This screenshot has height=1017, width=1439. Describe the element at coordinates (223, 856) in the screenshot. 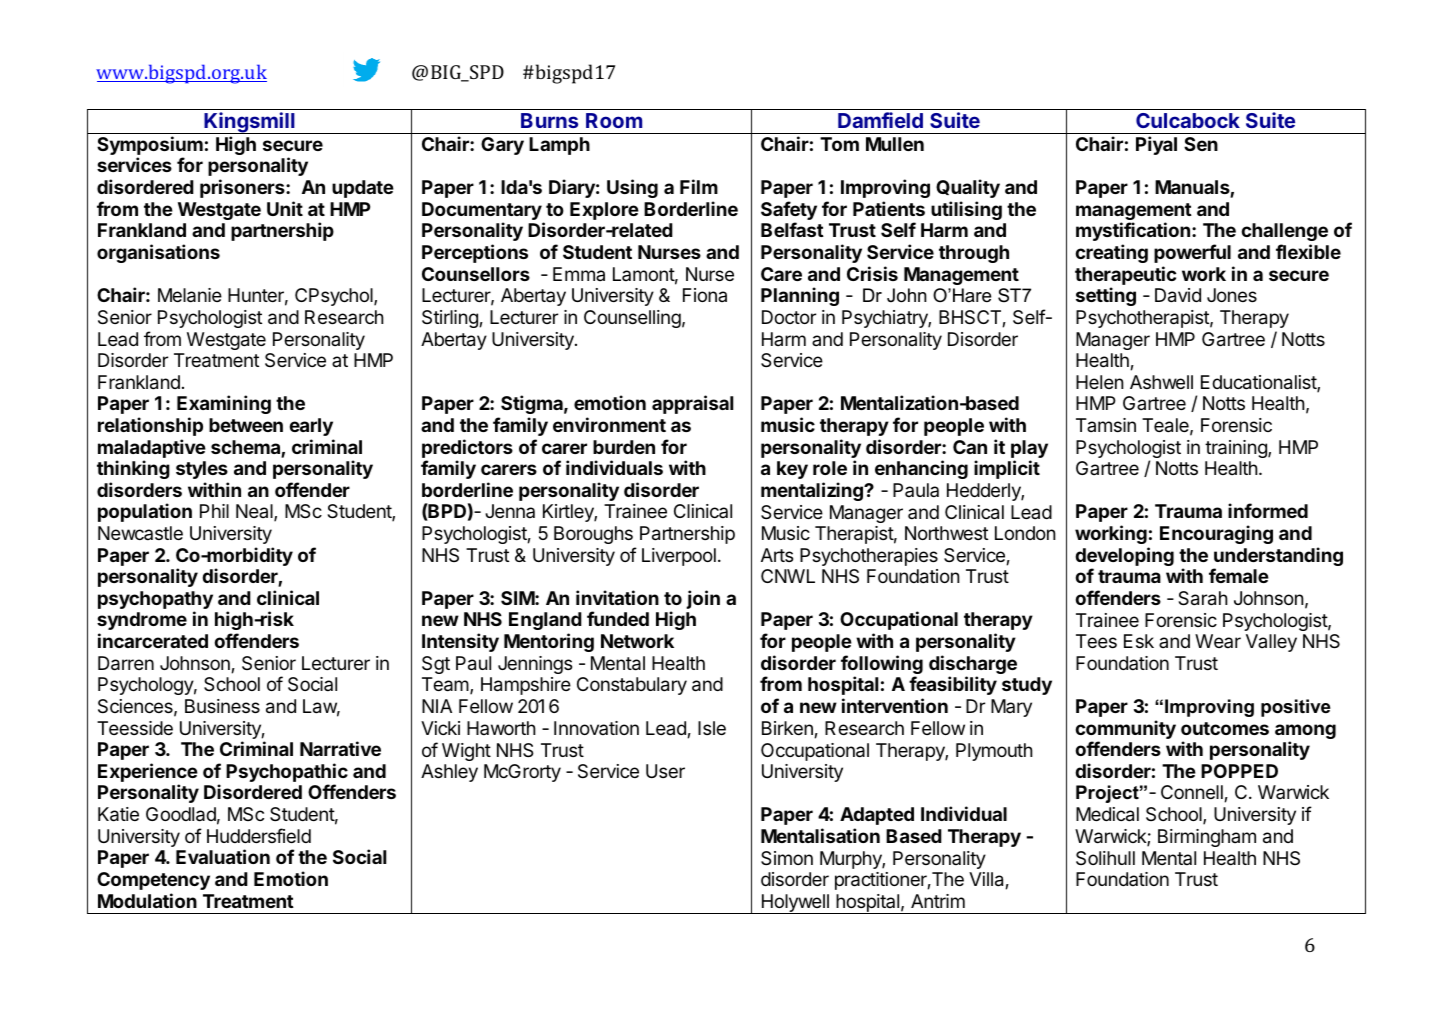

I see `Evaluation` at that location.
